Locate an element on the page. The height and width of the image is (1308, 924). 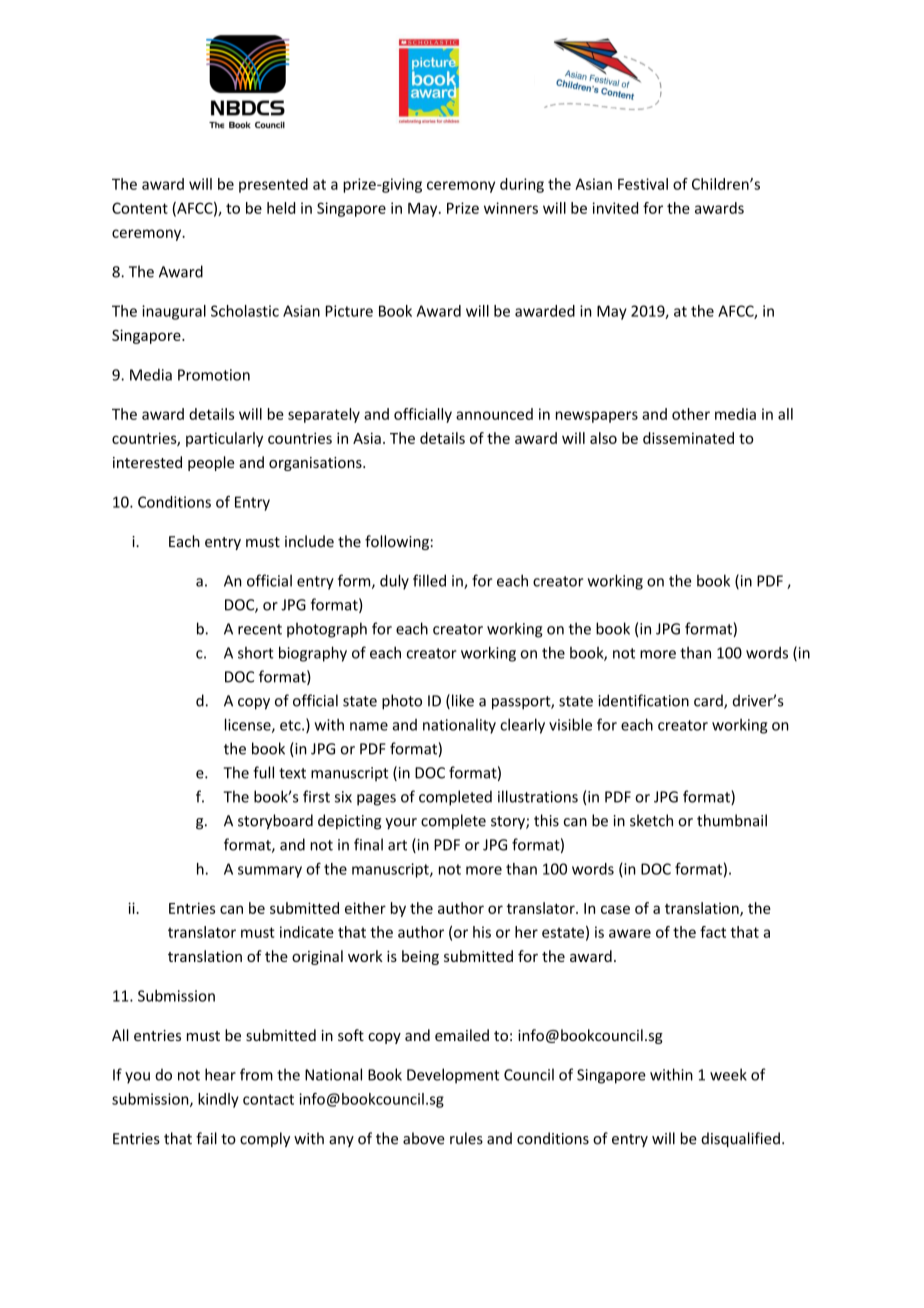
Festival is located at coordinates (643, 184).
